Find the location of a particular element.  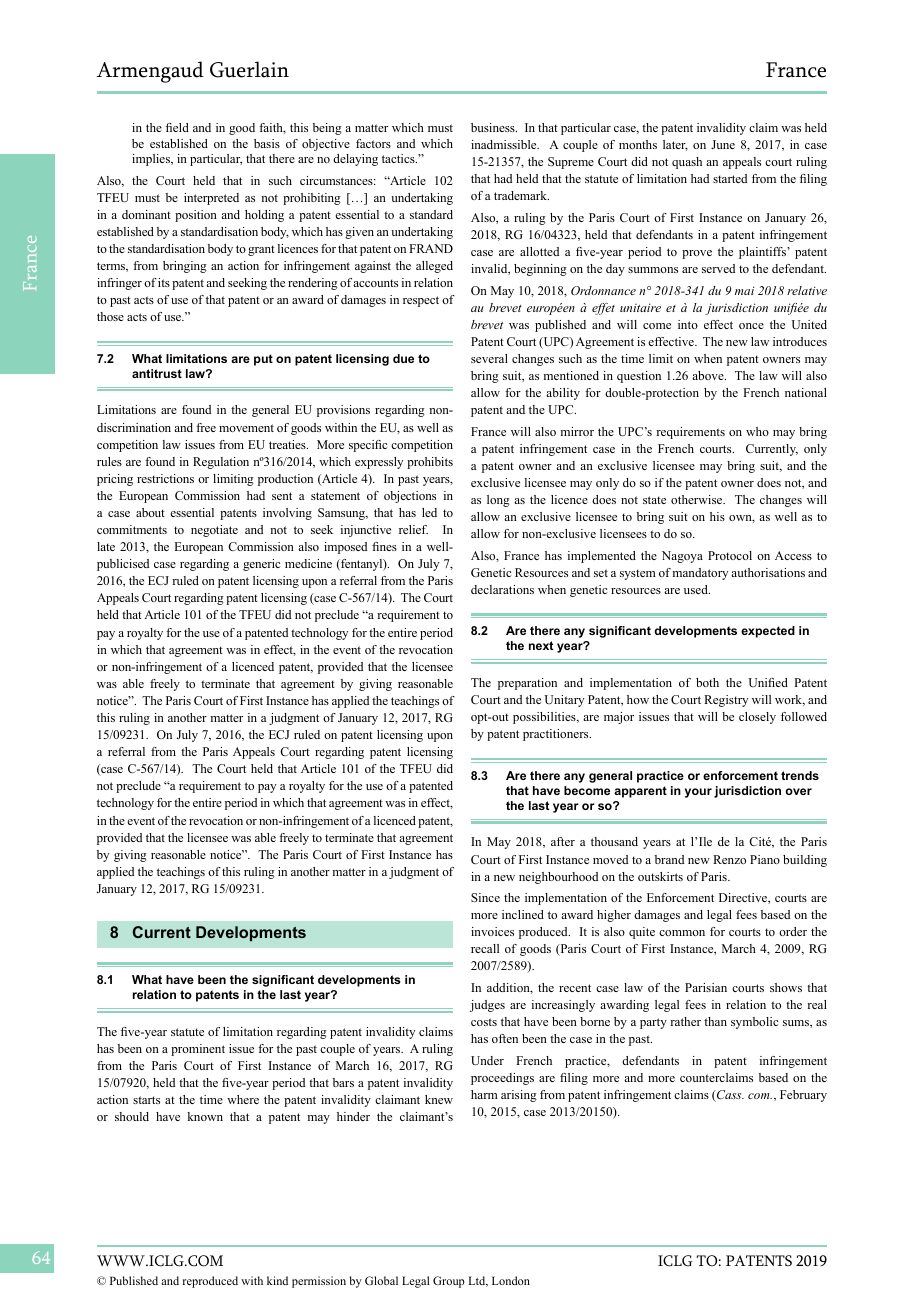

prohibits is located at coordinates (430, 463).
